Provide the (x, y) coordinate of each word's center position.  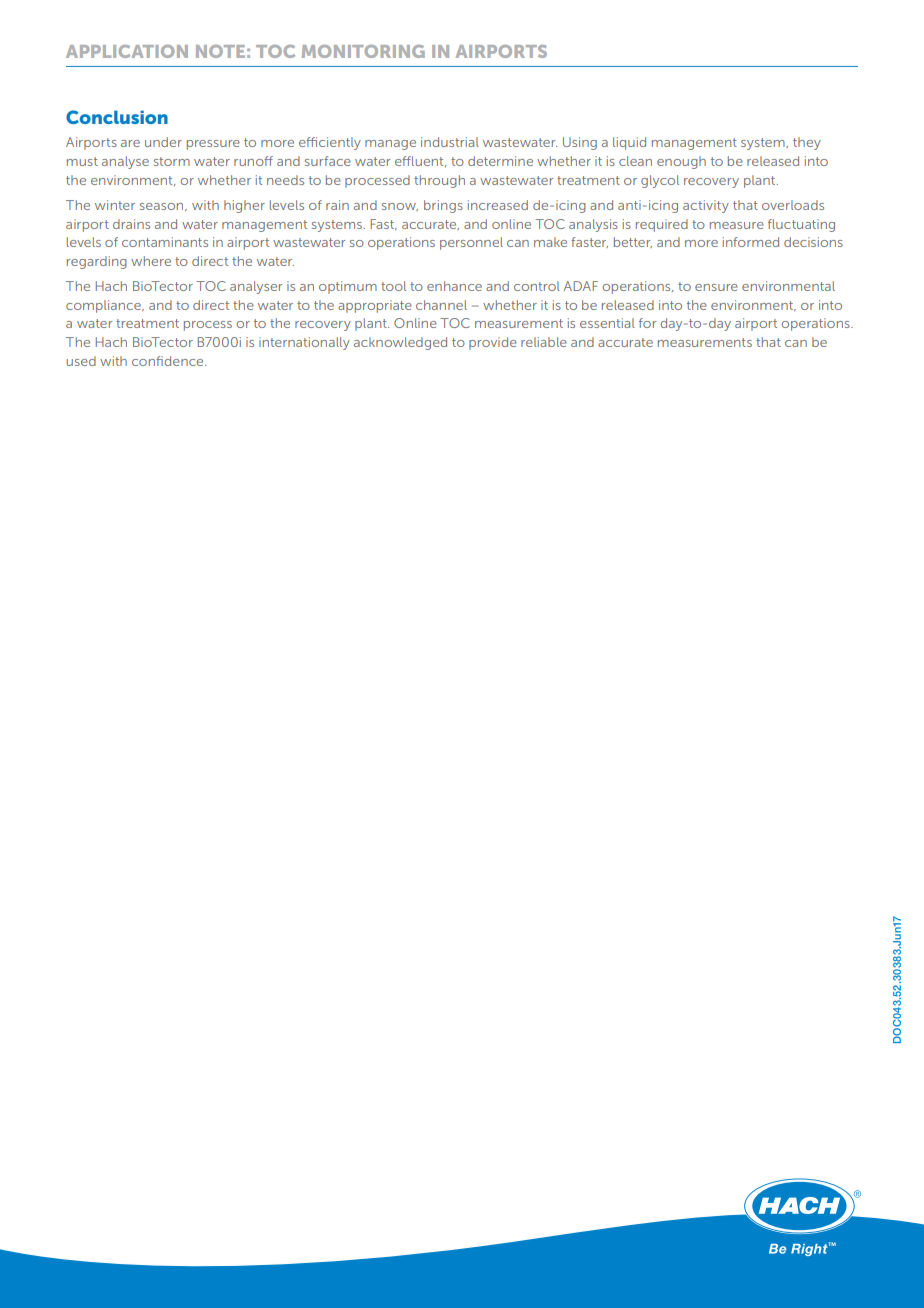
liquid (629, 143)
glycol (660, 181)
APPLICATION (127, 51)
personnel (471, 243)
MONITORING (363, 51)
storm (172, 161)
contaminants (165, 242)
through (439, 181)
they (807, 143)
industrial (450, 142)
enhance (454, 286)
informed (751, 242)
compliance (104, 306)
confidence (169, 361)
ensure (716, 287)
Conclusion (117, 117)
